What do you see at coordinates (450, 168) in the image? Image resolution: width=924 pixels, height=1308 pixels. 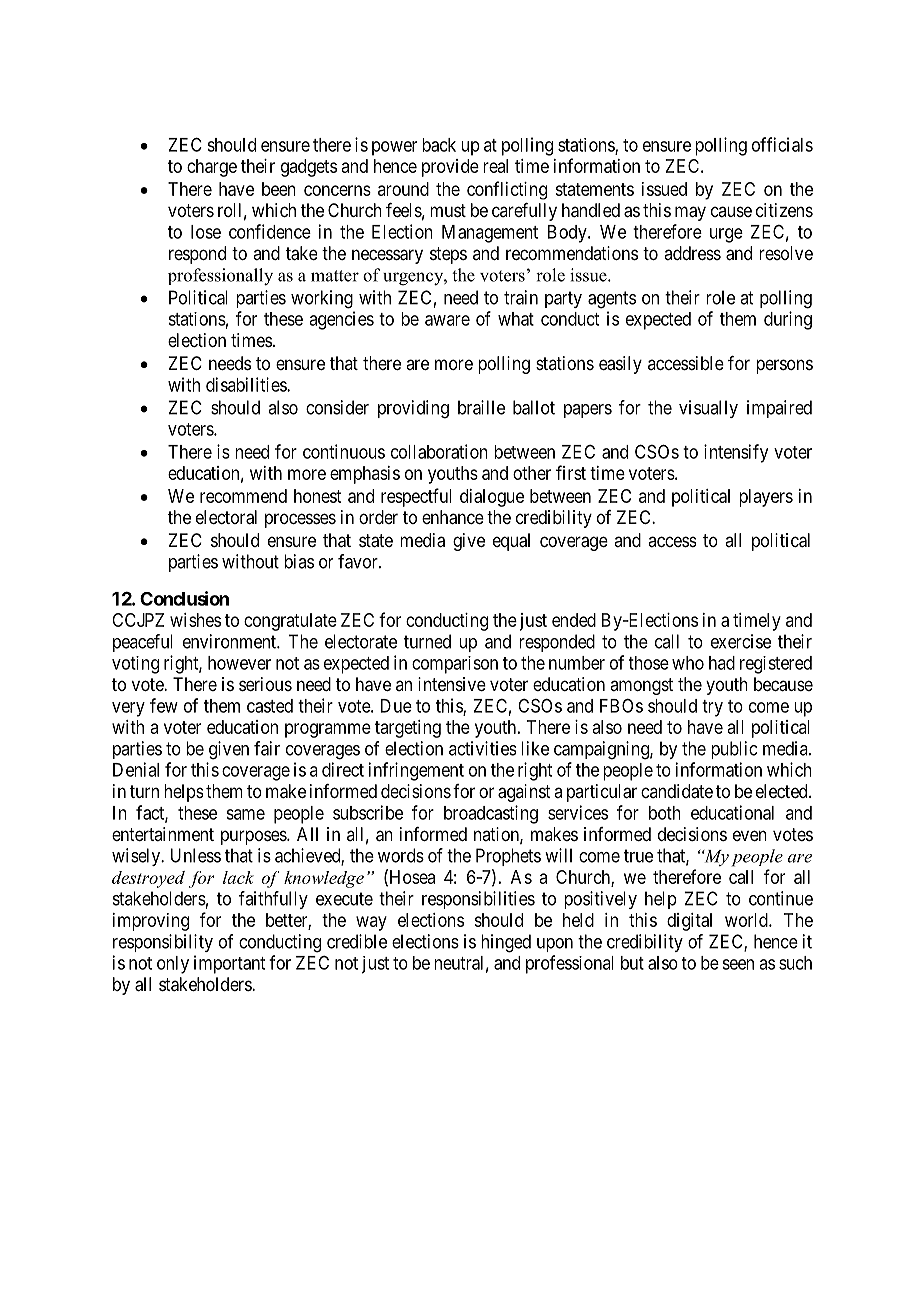 I see `provide` at bounding box center [450, 168].
